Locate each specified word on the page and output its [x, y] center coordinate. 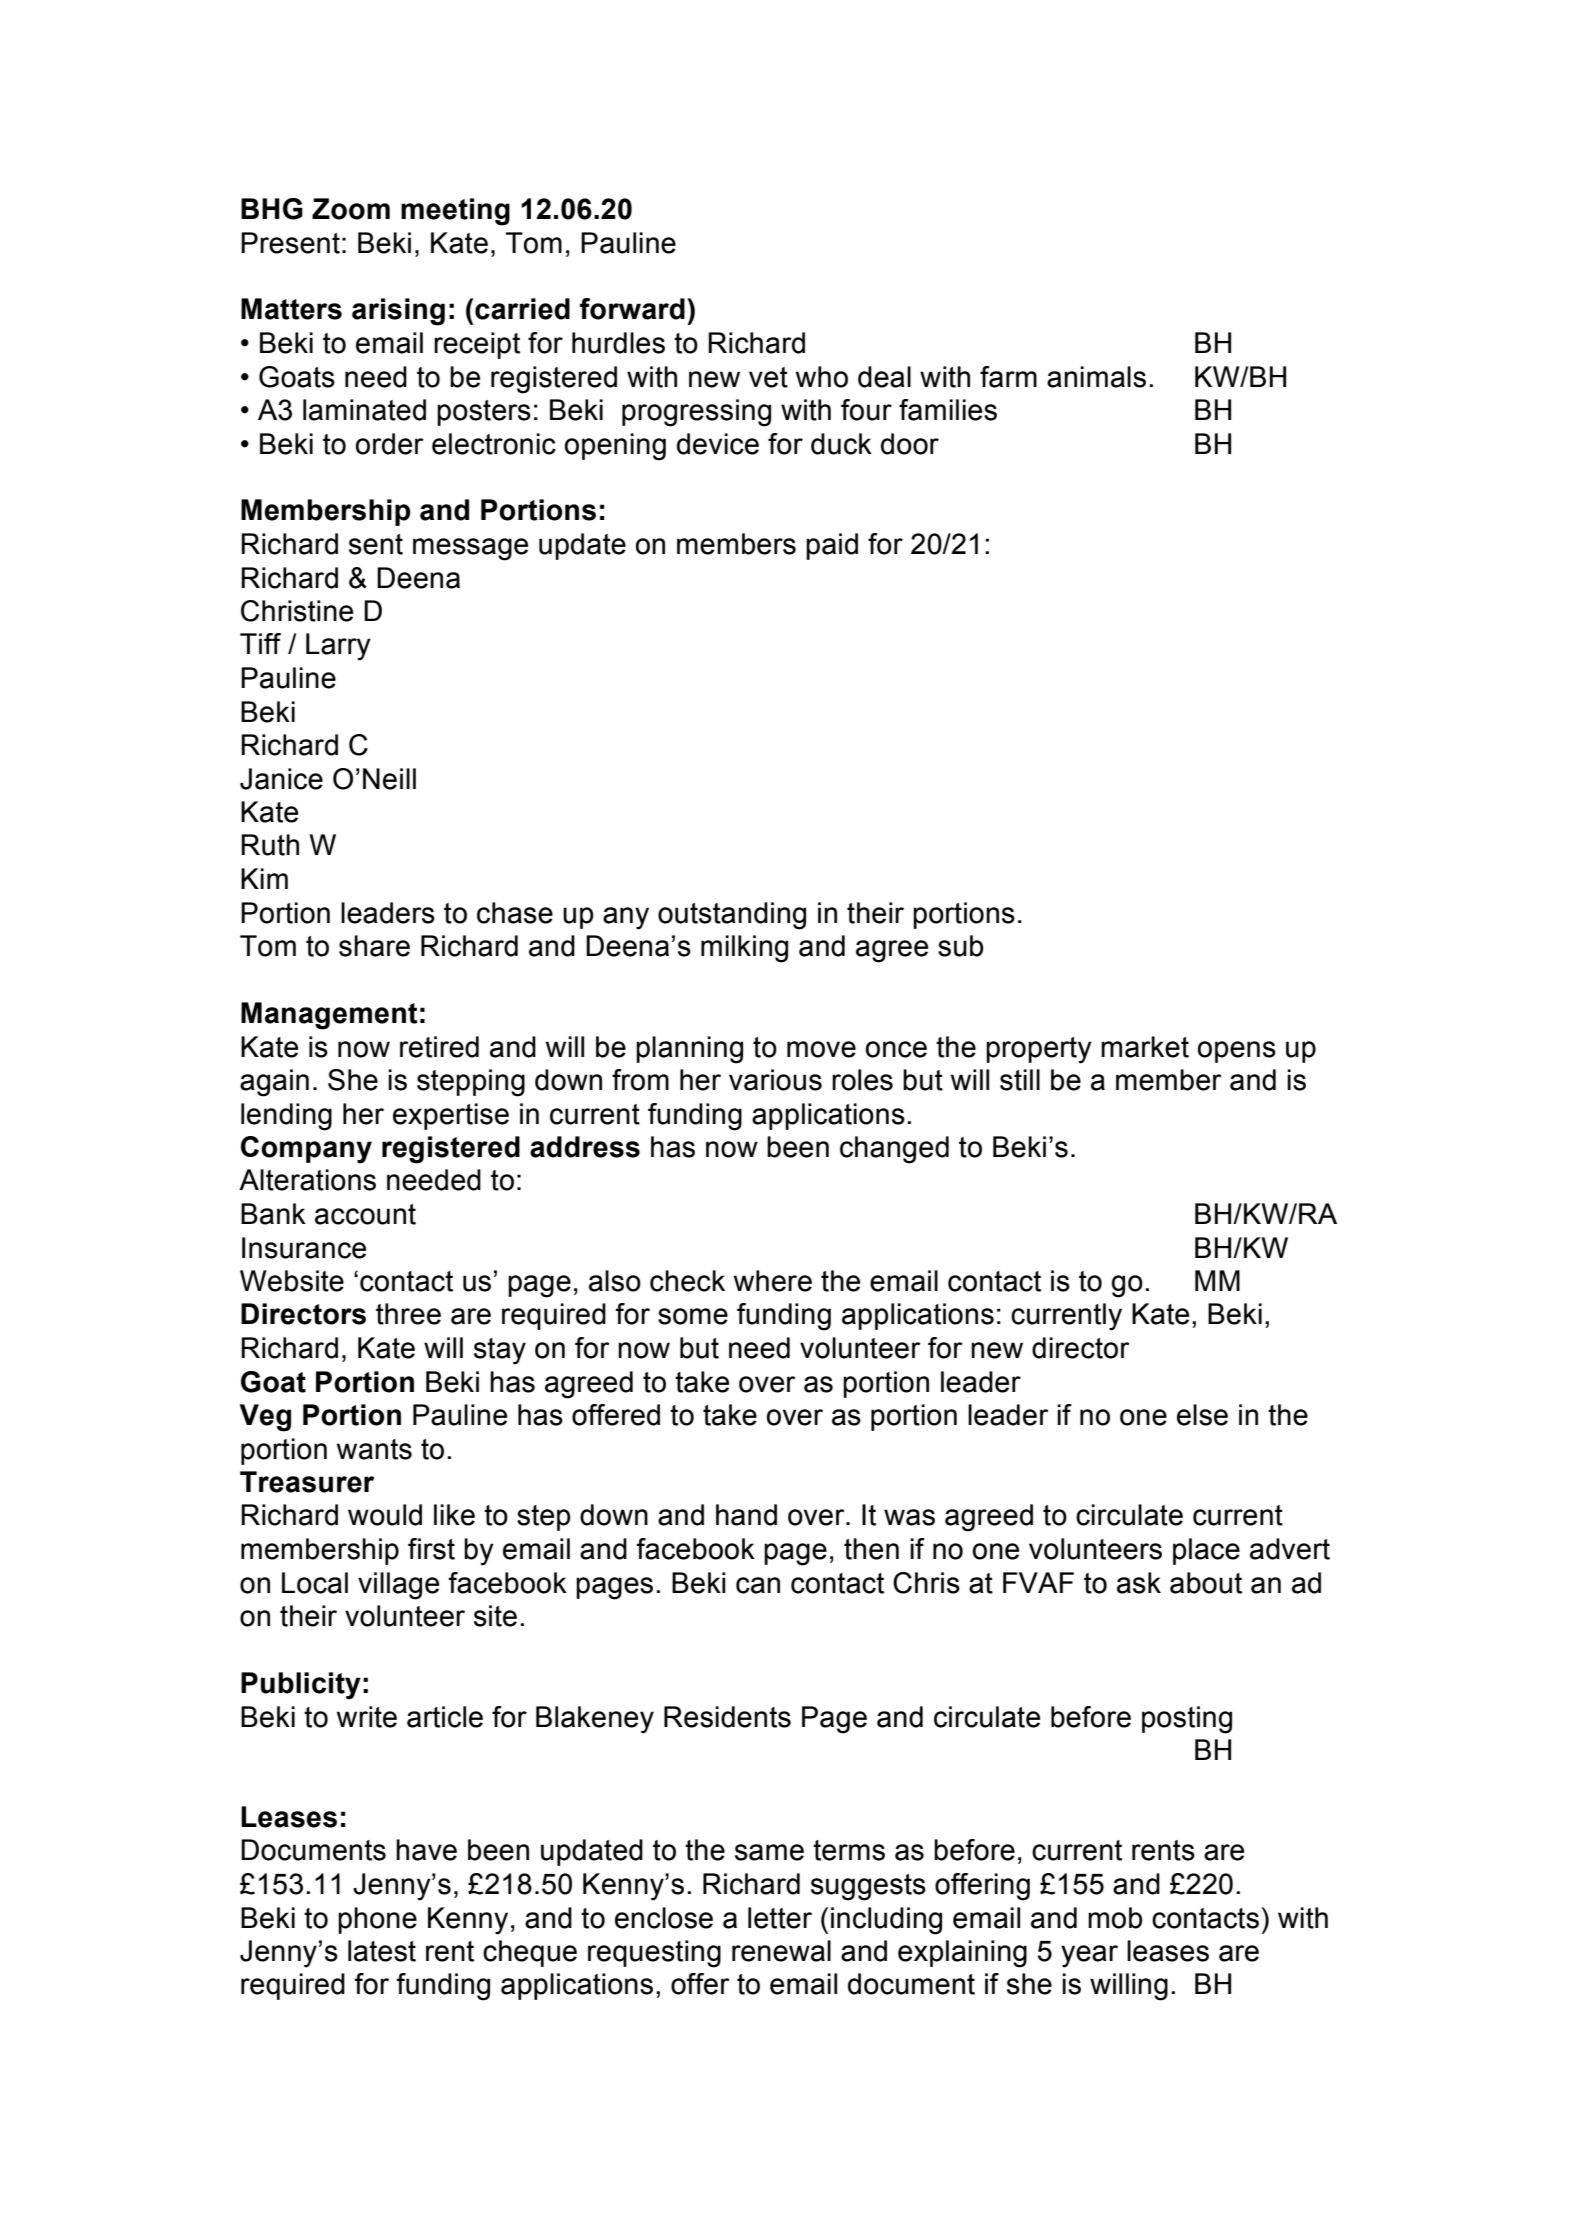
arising [398, 312]
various [775, 1080]
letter [780, 1918]
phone [377, 1920]
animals [1096, 377]
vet [768, 377]
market [1145, 1047]
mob [1115, 1918]
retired [439, 1047]
